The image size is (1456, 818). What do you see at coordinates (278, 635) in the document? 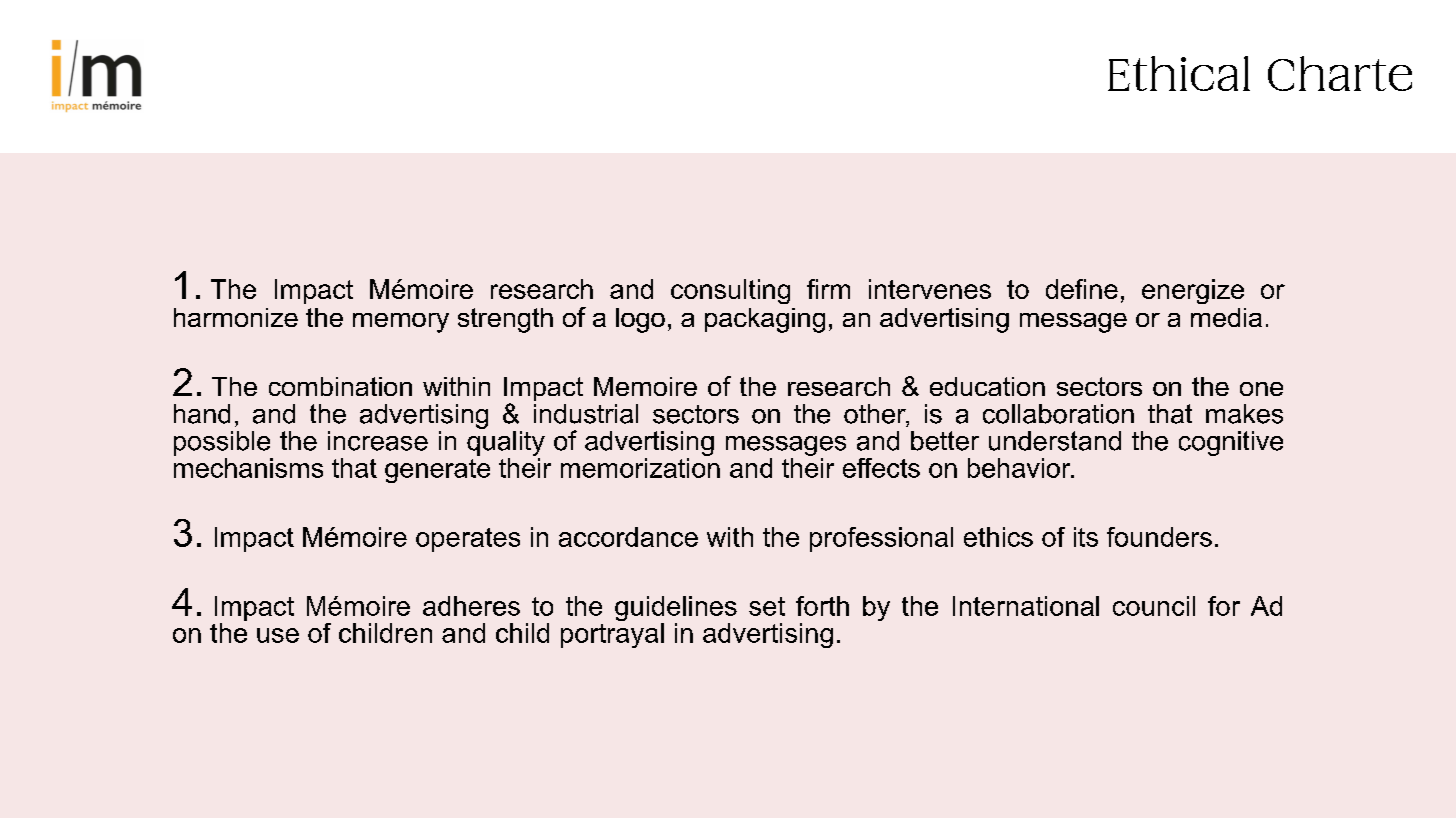
I see `use` at bounding box center [278, 635].
